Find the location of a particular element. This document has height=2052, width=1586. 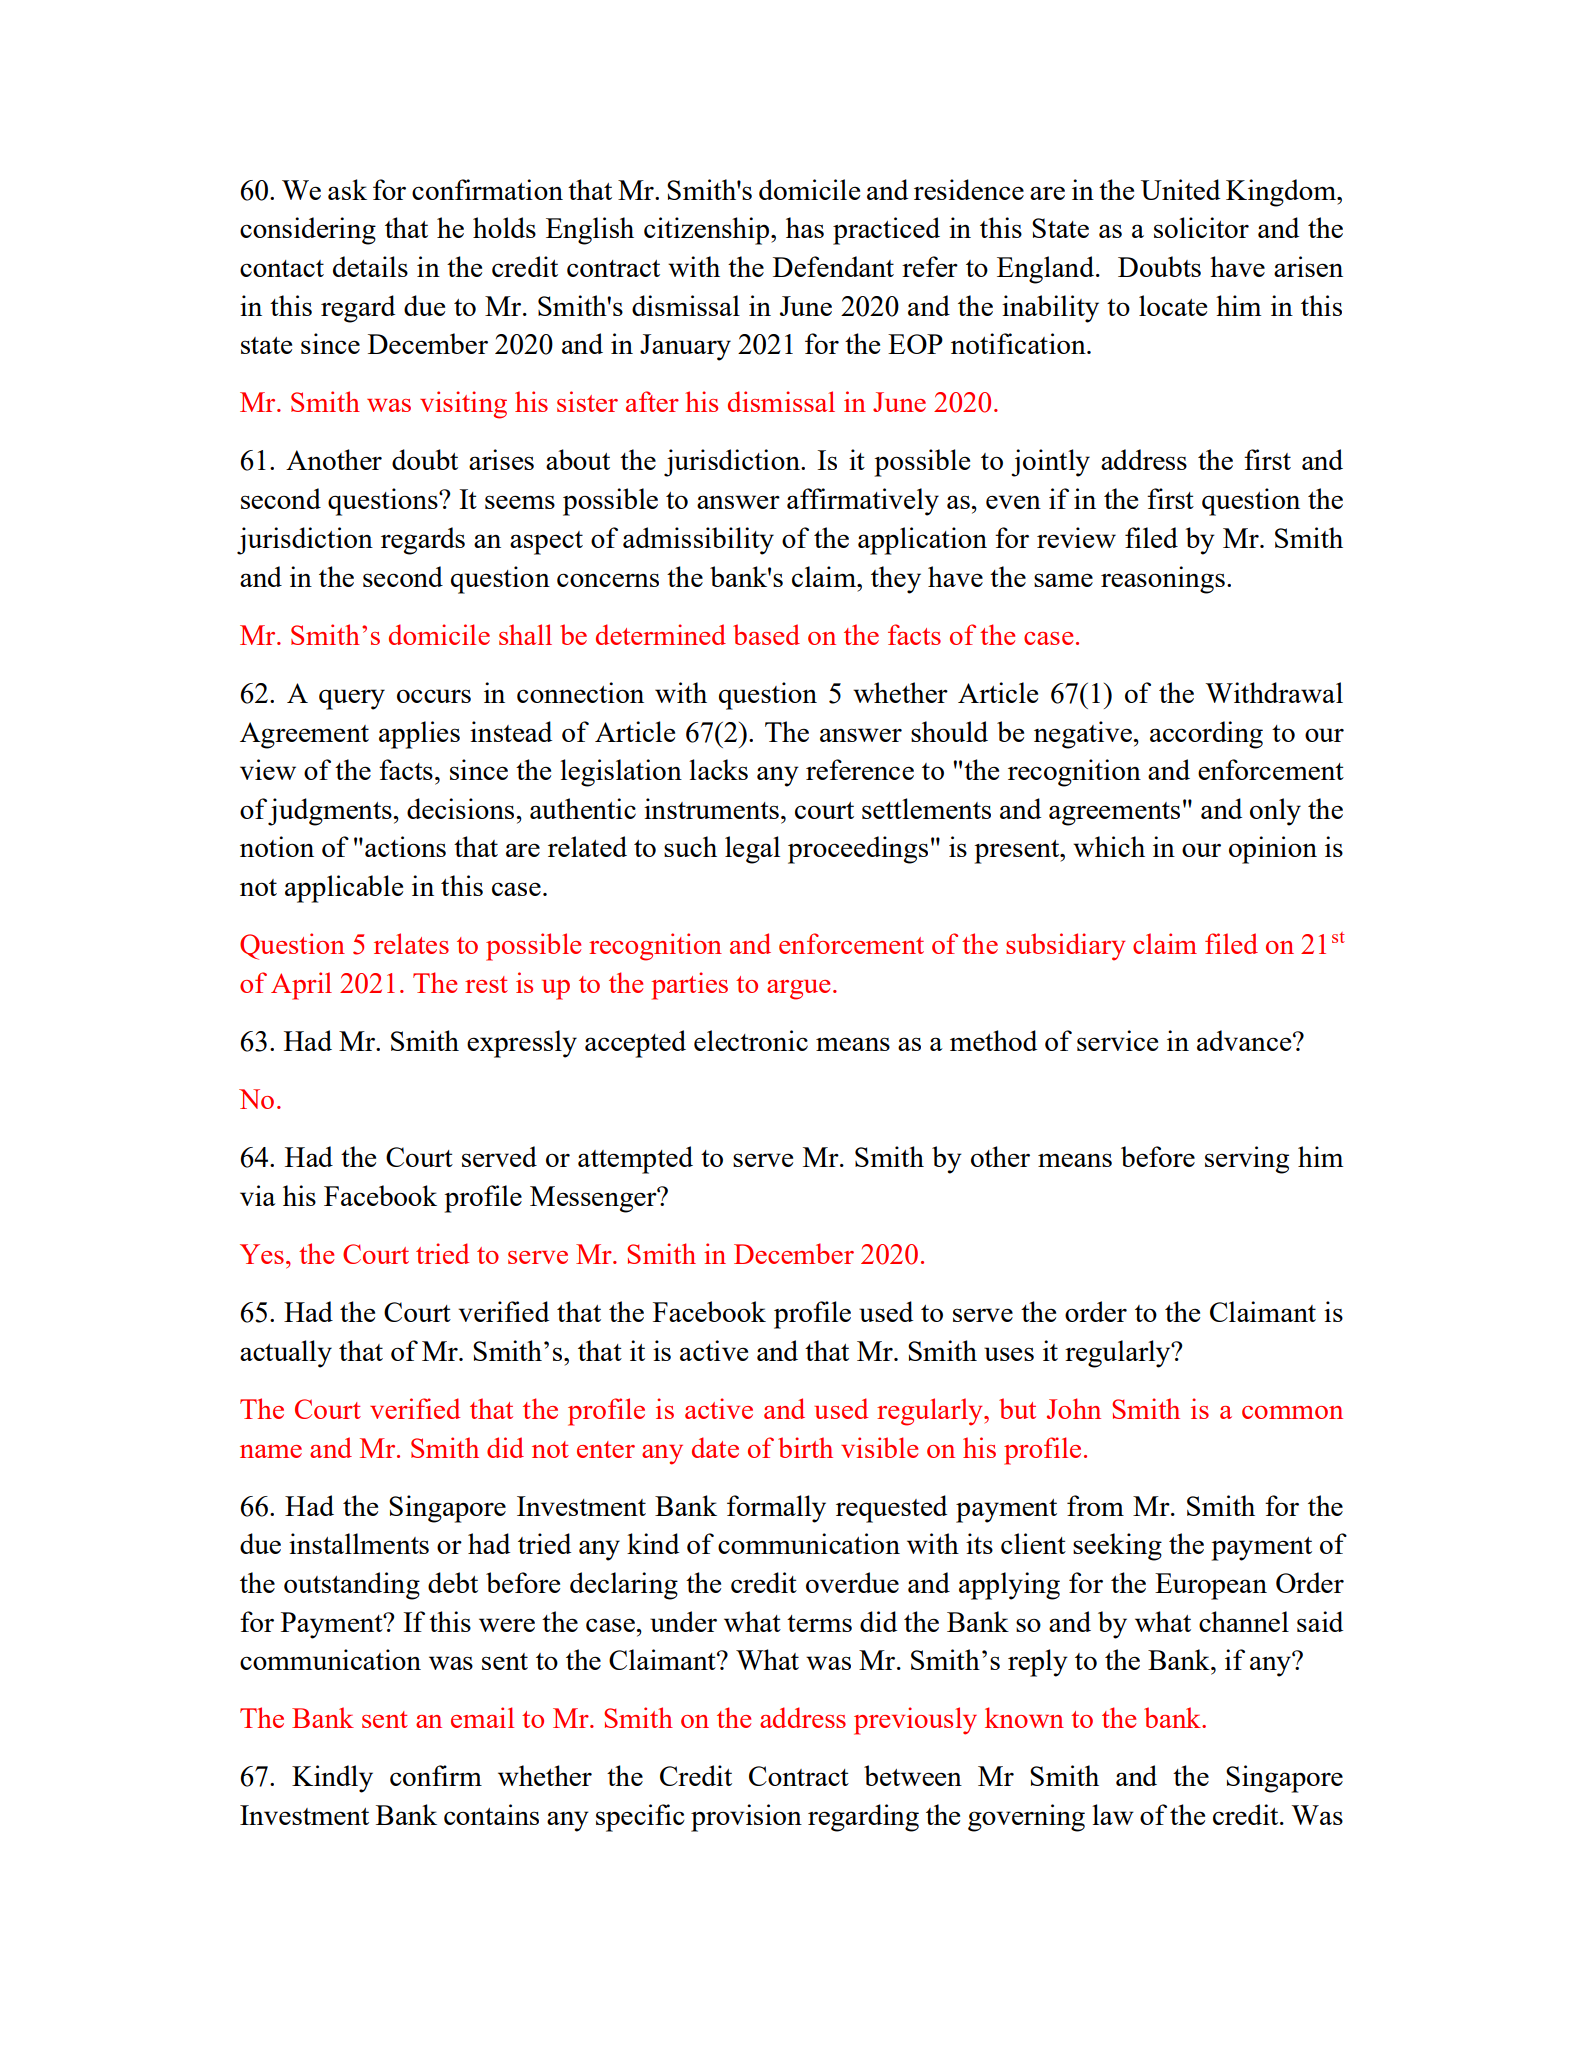

service is located at coordinates (1117, 1040).
